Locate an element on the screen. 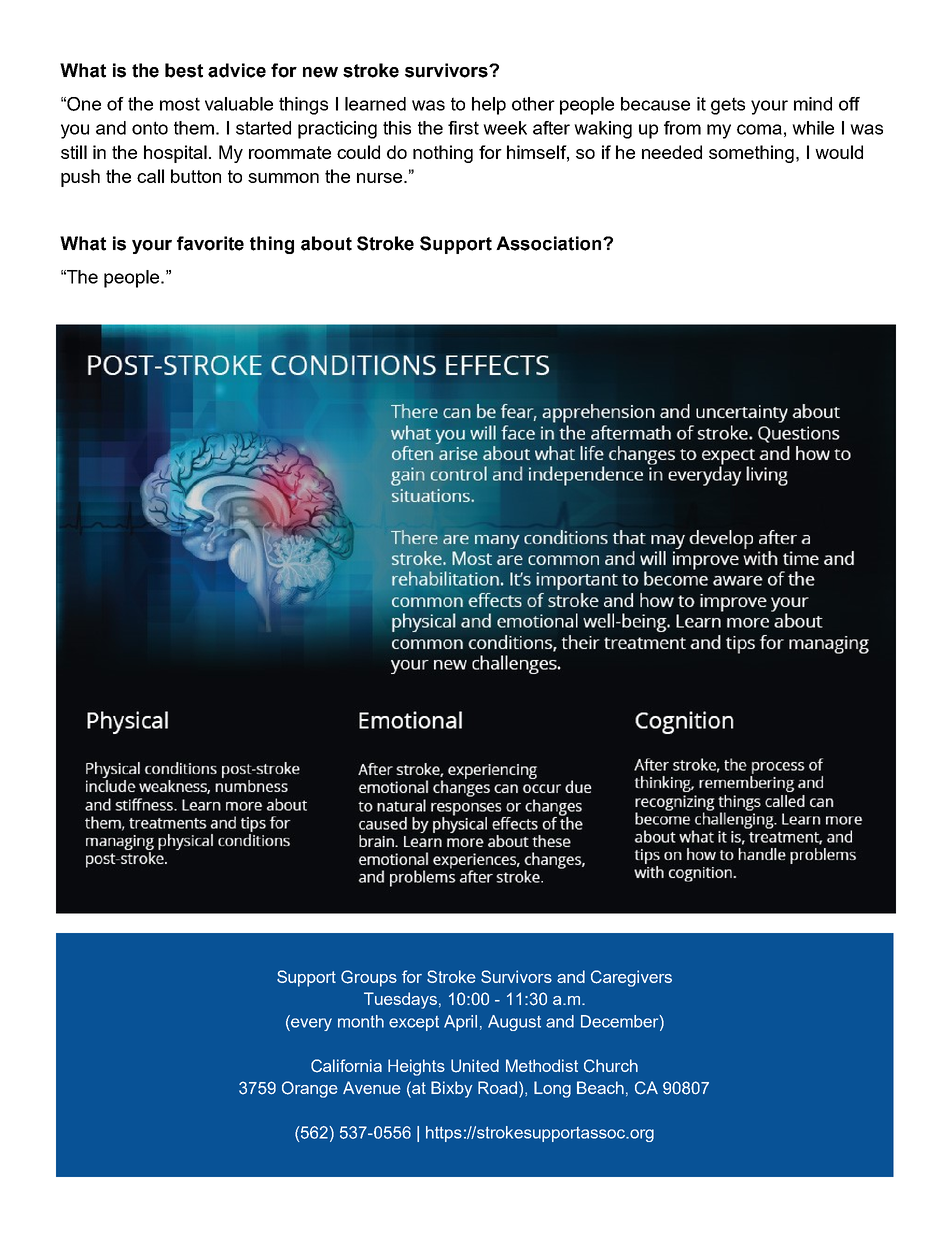  help is located at coordinates (489, 106).
